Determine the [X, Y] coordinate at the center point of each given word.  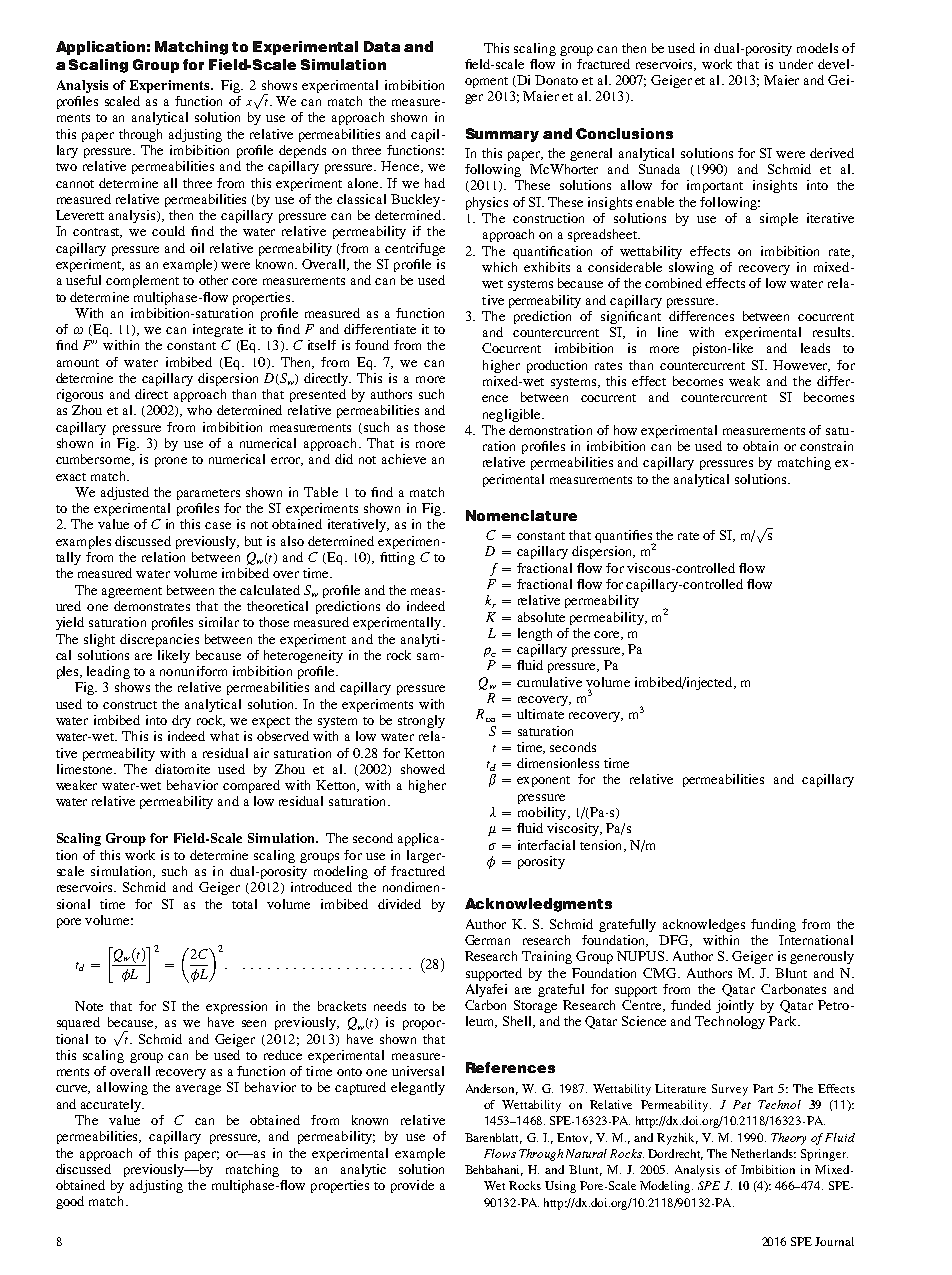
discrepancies [159, 640]
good [70, 1202]
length [535, 634]
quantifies [624, 537]
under [796, 64]
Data [382, 46]
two [66, 167]
